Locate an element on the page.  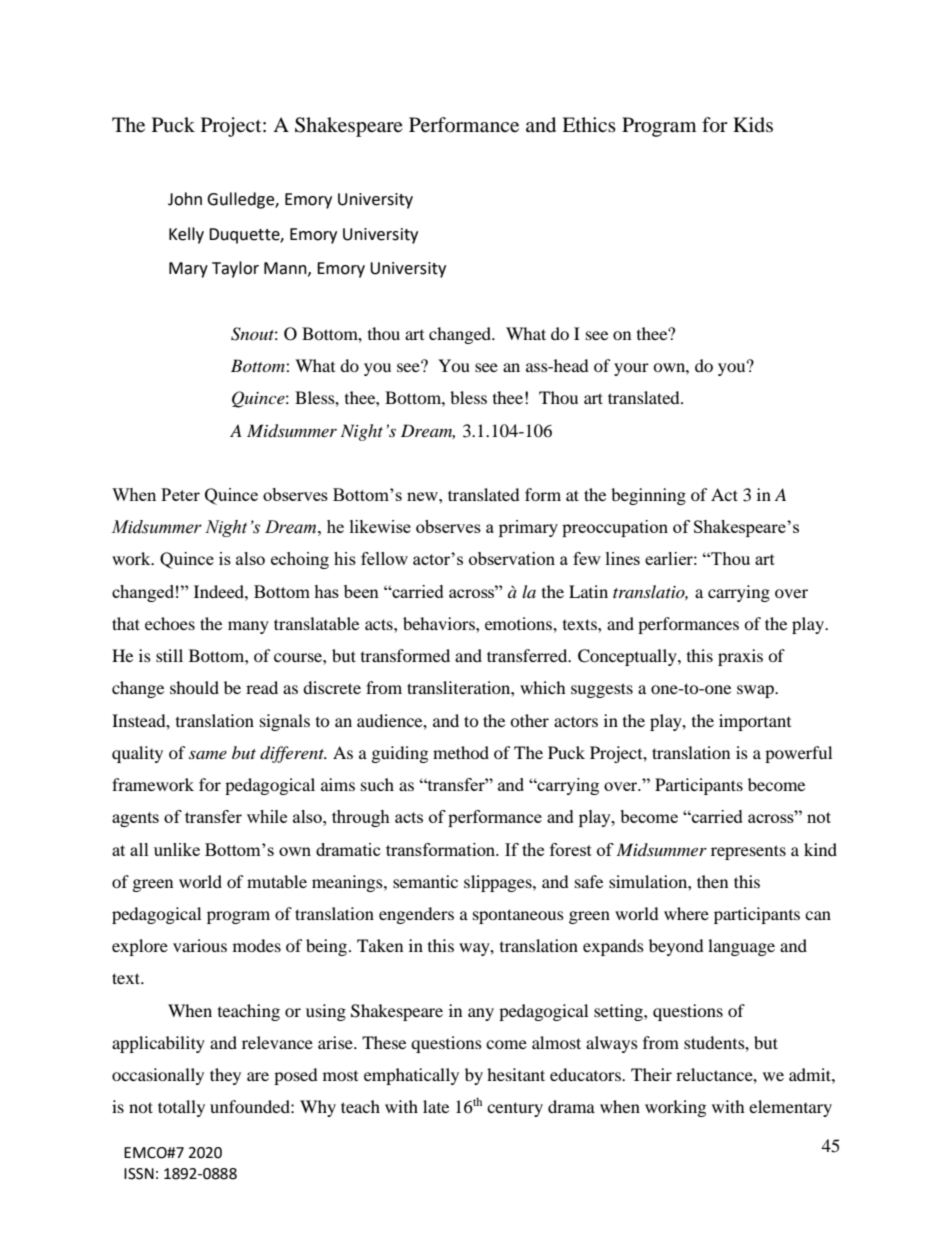
new is located at coordinates (423, 496).
